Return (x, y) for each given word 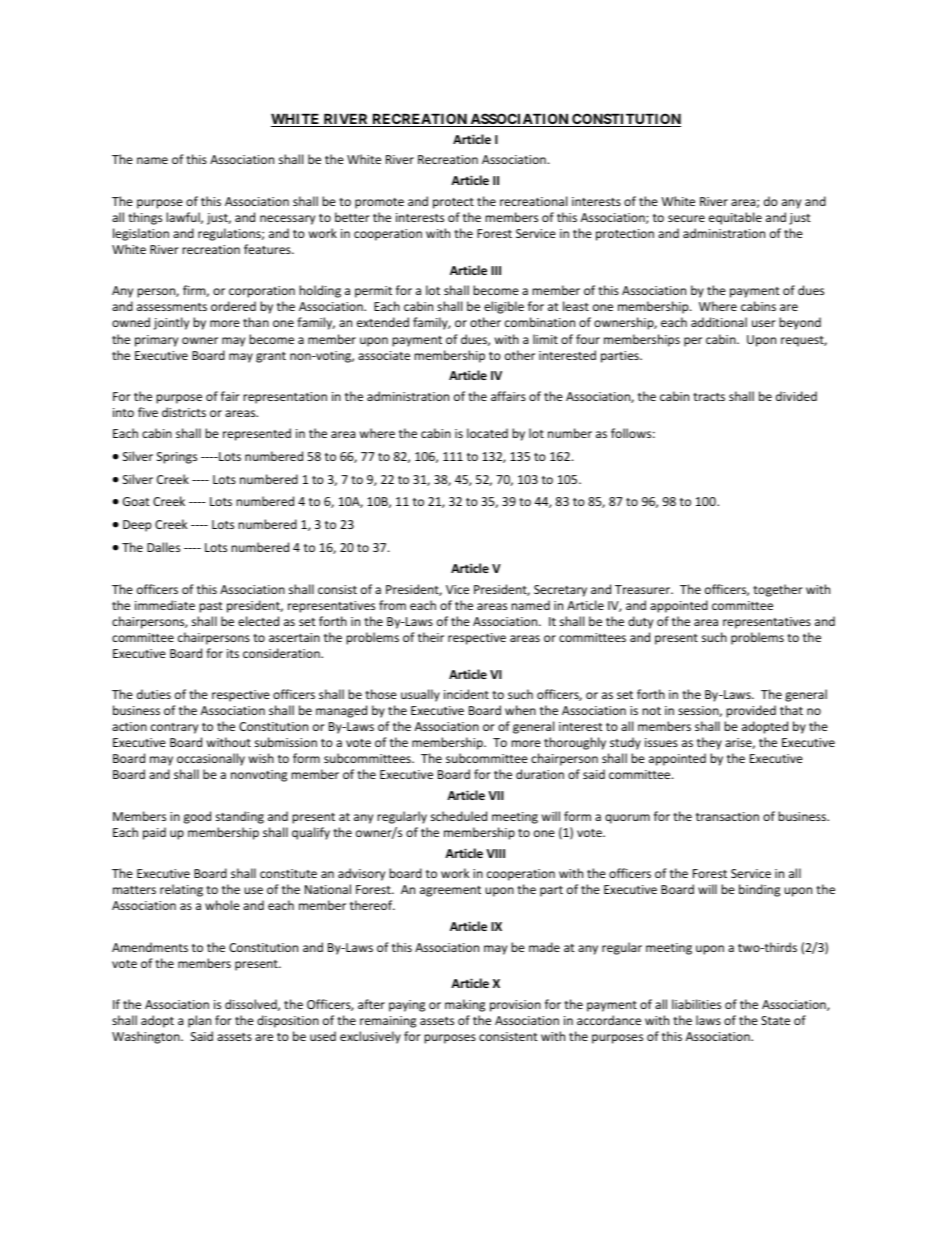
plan (199, 1021)
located (487, 433)
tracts (709, 397)
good (197, 817)
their (431, 637)
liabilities (696, 1004)
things (145, 218)
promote (379, 203)
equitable (735, 218)
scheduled (459, 816)
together (778, 590)
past (211, 607)
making (465, 1005)
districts (184, 412)
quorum (627, 819)
